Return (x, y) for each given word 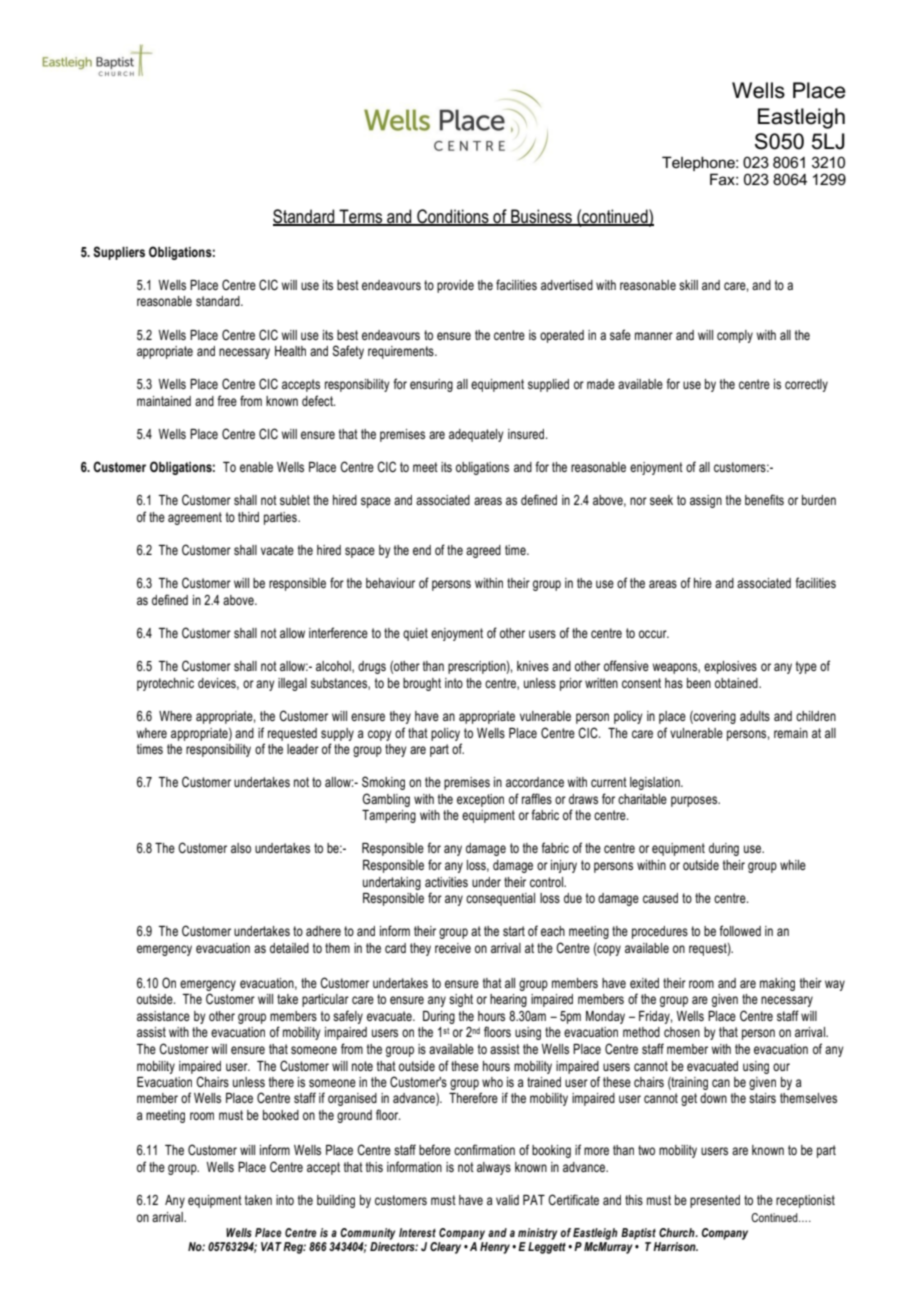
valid (507, 1200)
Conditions (453, 217)
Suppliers (119, 253)
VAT (271, 1246)
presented (715, 1201)
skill (688, 285)
